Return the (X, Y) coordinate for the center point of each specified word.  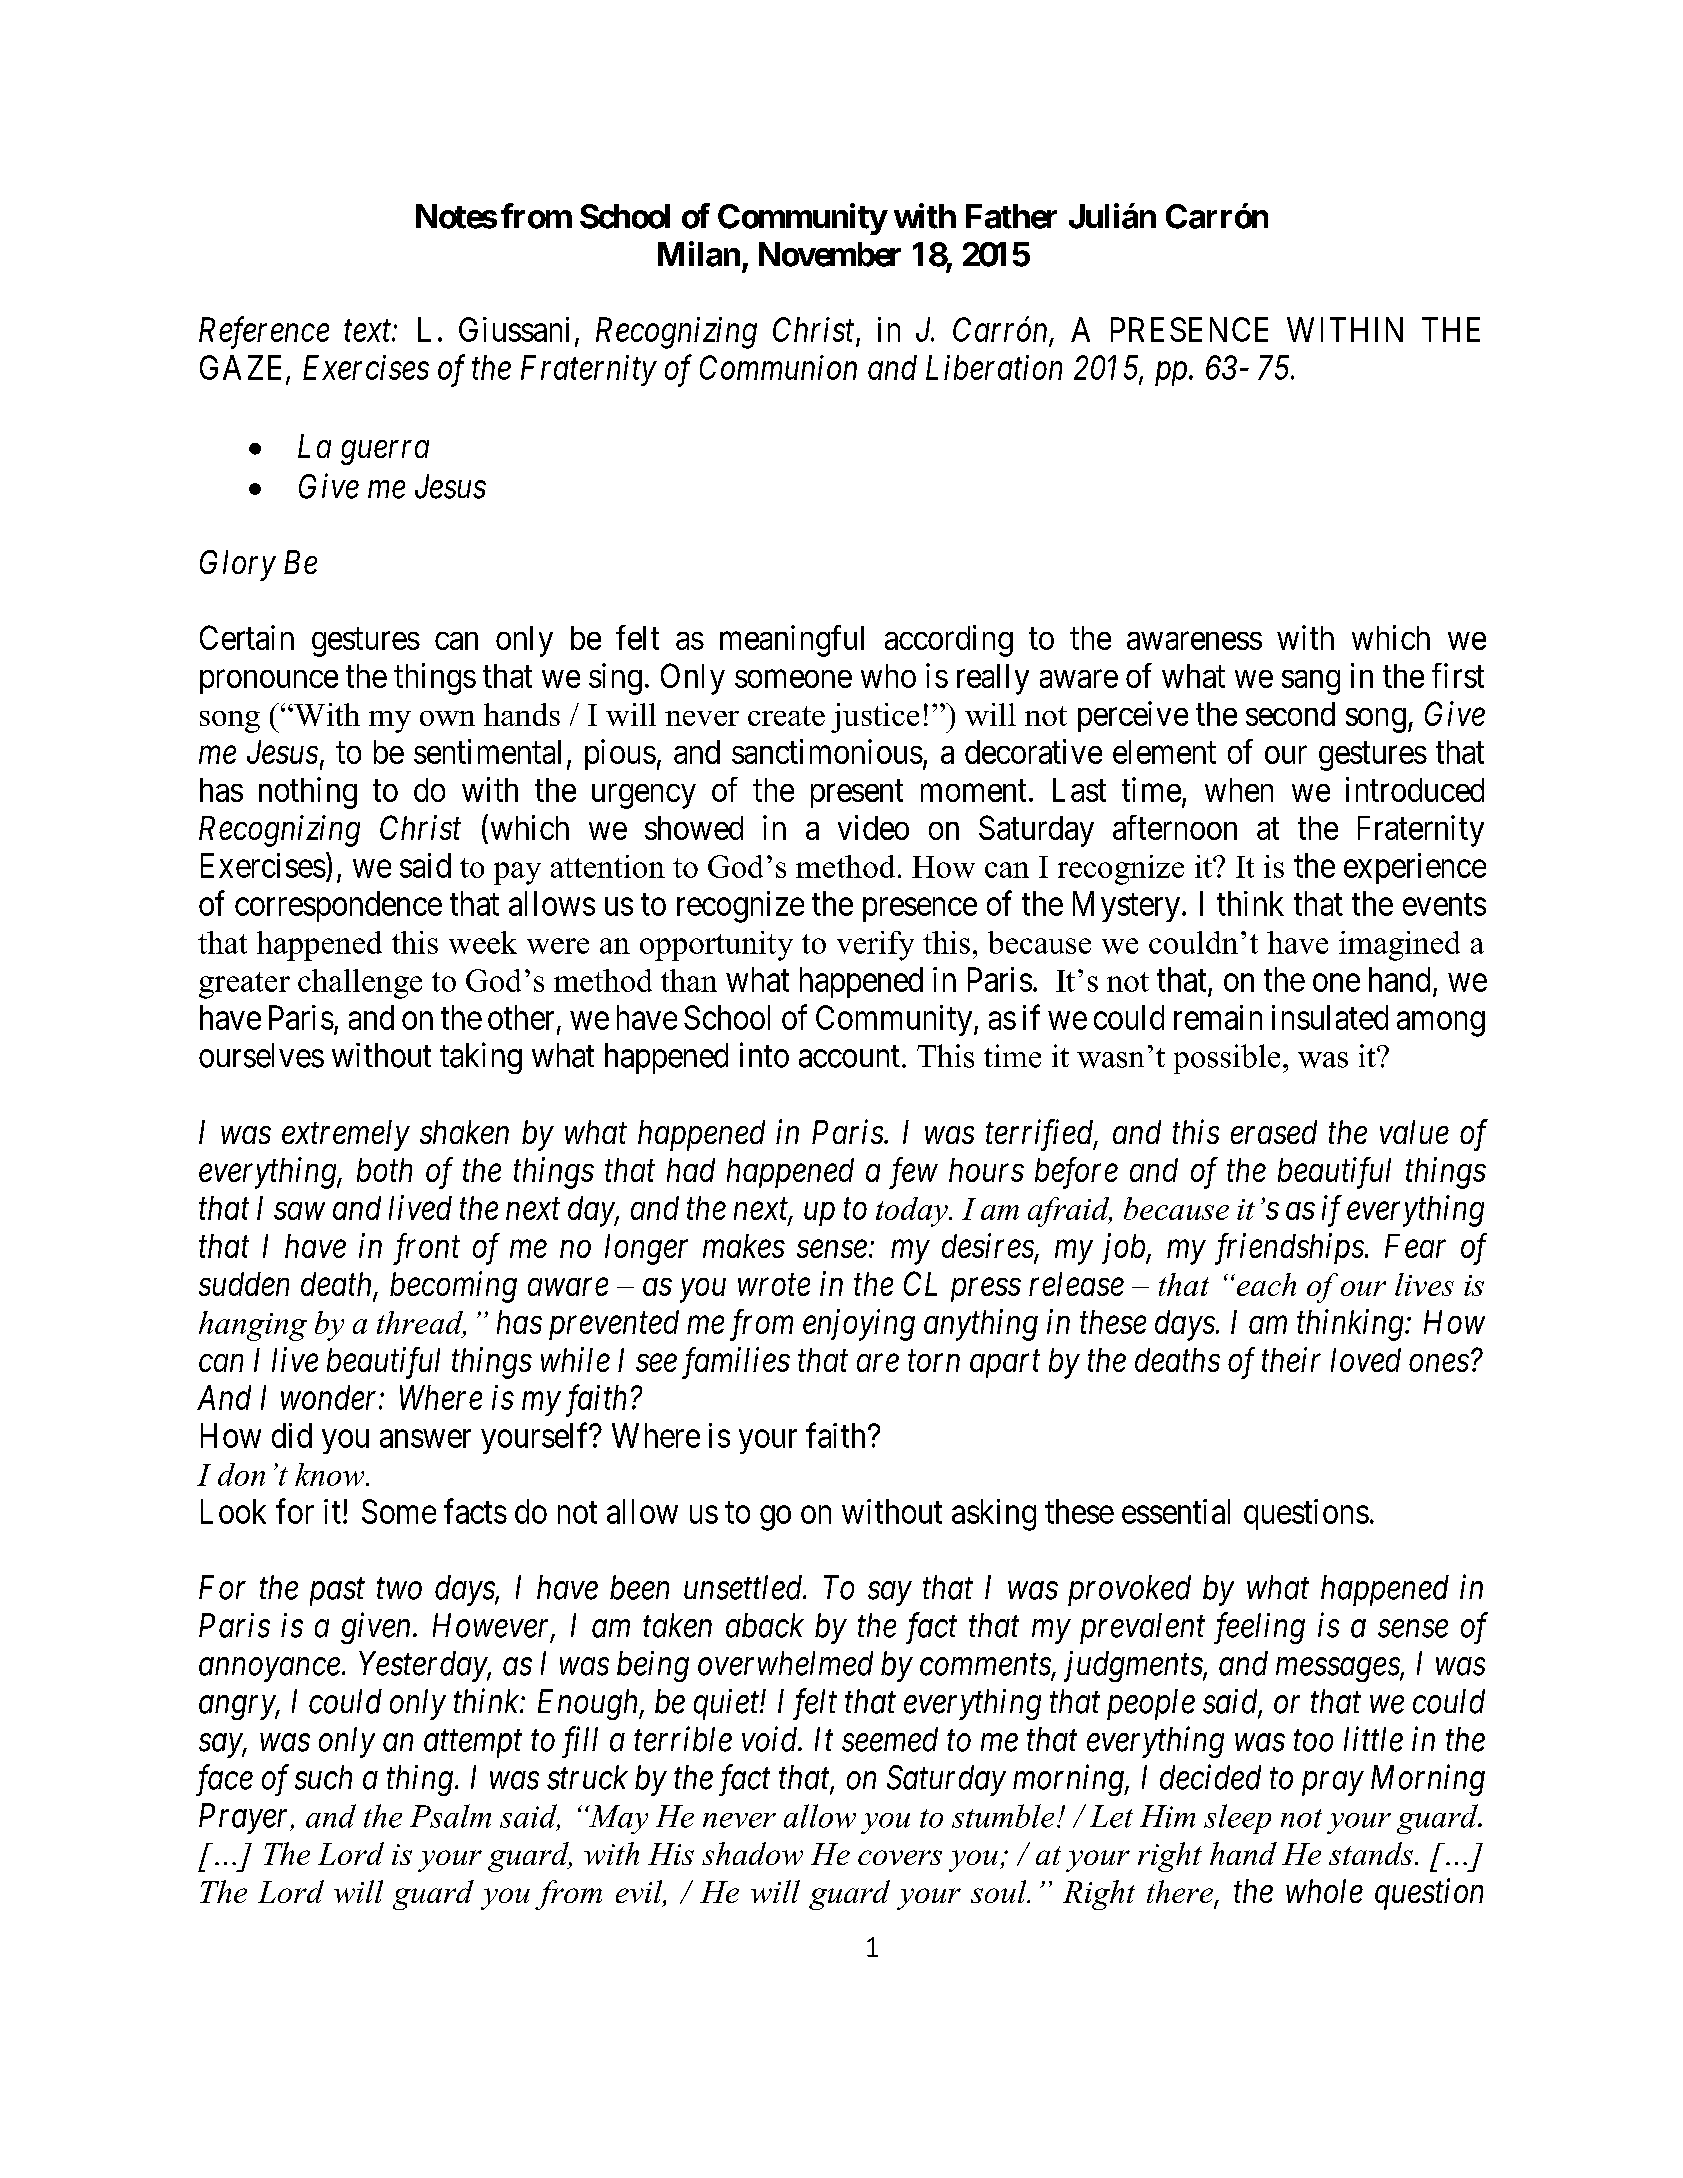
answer (425, 1439)
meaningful (792, 641)
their (1291, 1359)
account (849, 1057)
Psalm (450, 1816)
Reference (264, 333)
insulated (1330, 1017)
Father (1011, 216)
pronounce (269, 682)
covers (900, 1857)
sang (1311, 682)
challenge (360, 984)
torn (934, 1361)
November (830, 254)
